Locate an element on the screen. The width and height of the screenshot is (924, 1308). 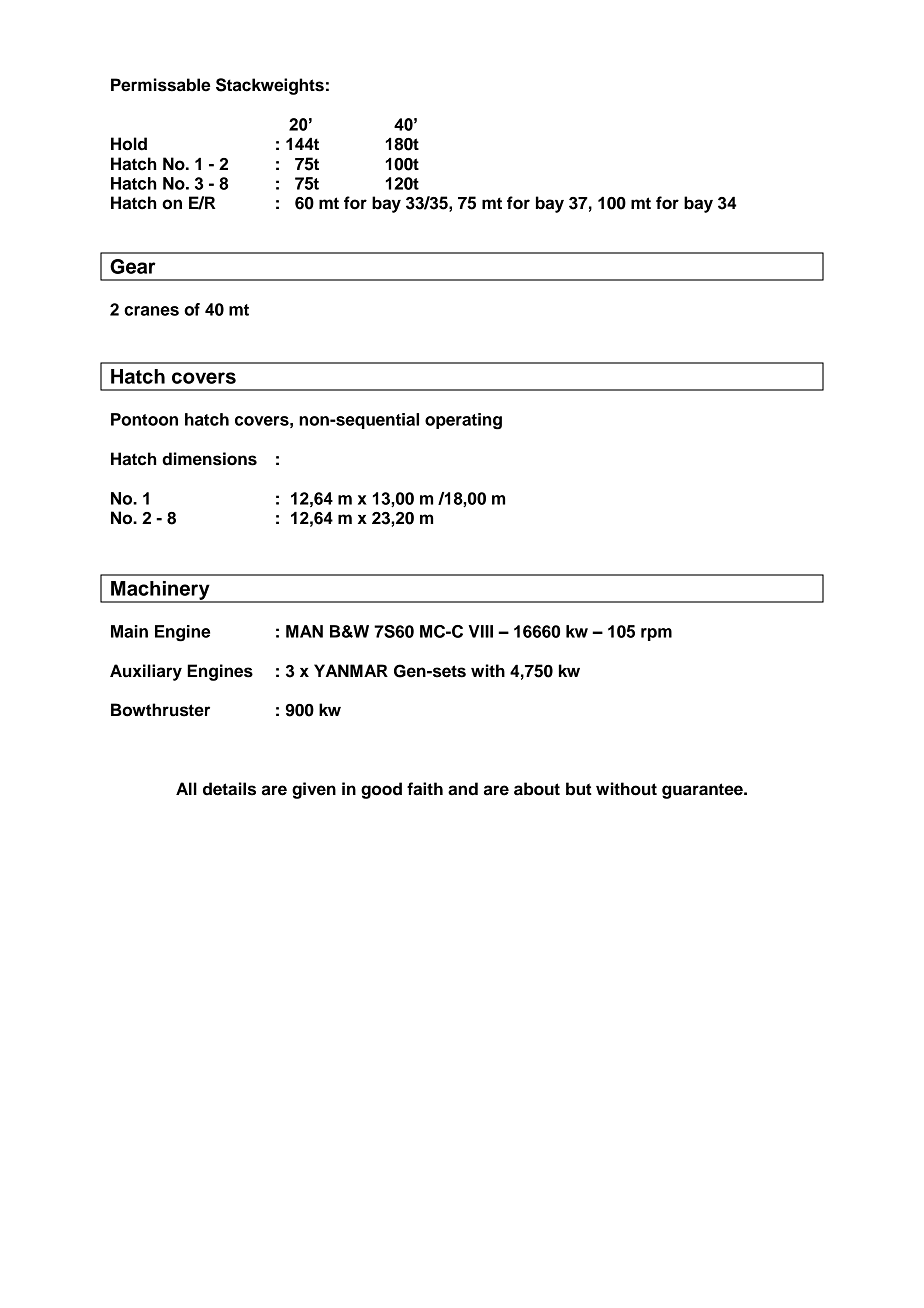
operating is located at coordinates (463, 421).
